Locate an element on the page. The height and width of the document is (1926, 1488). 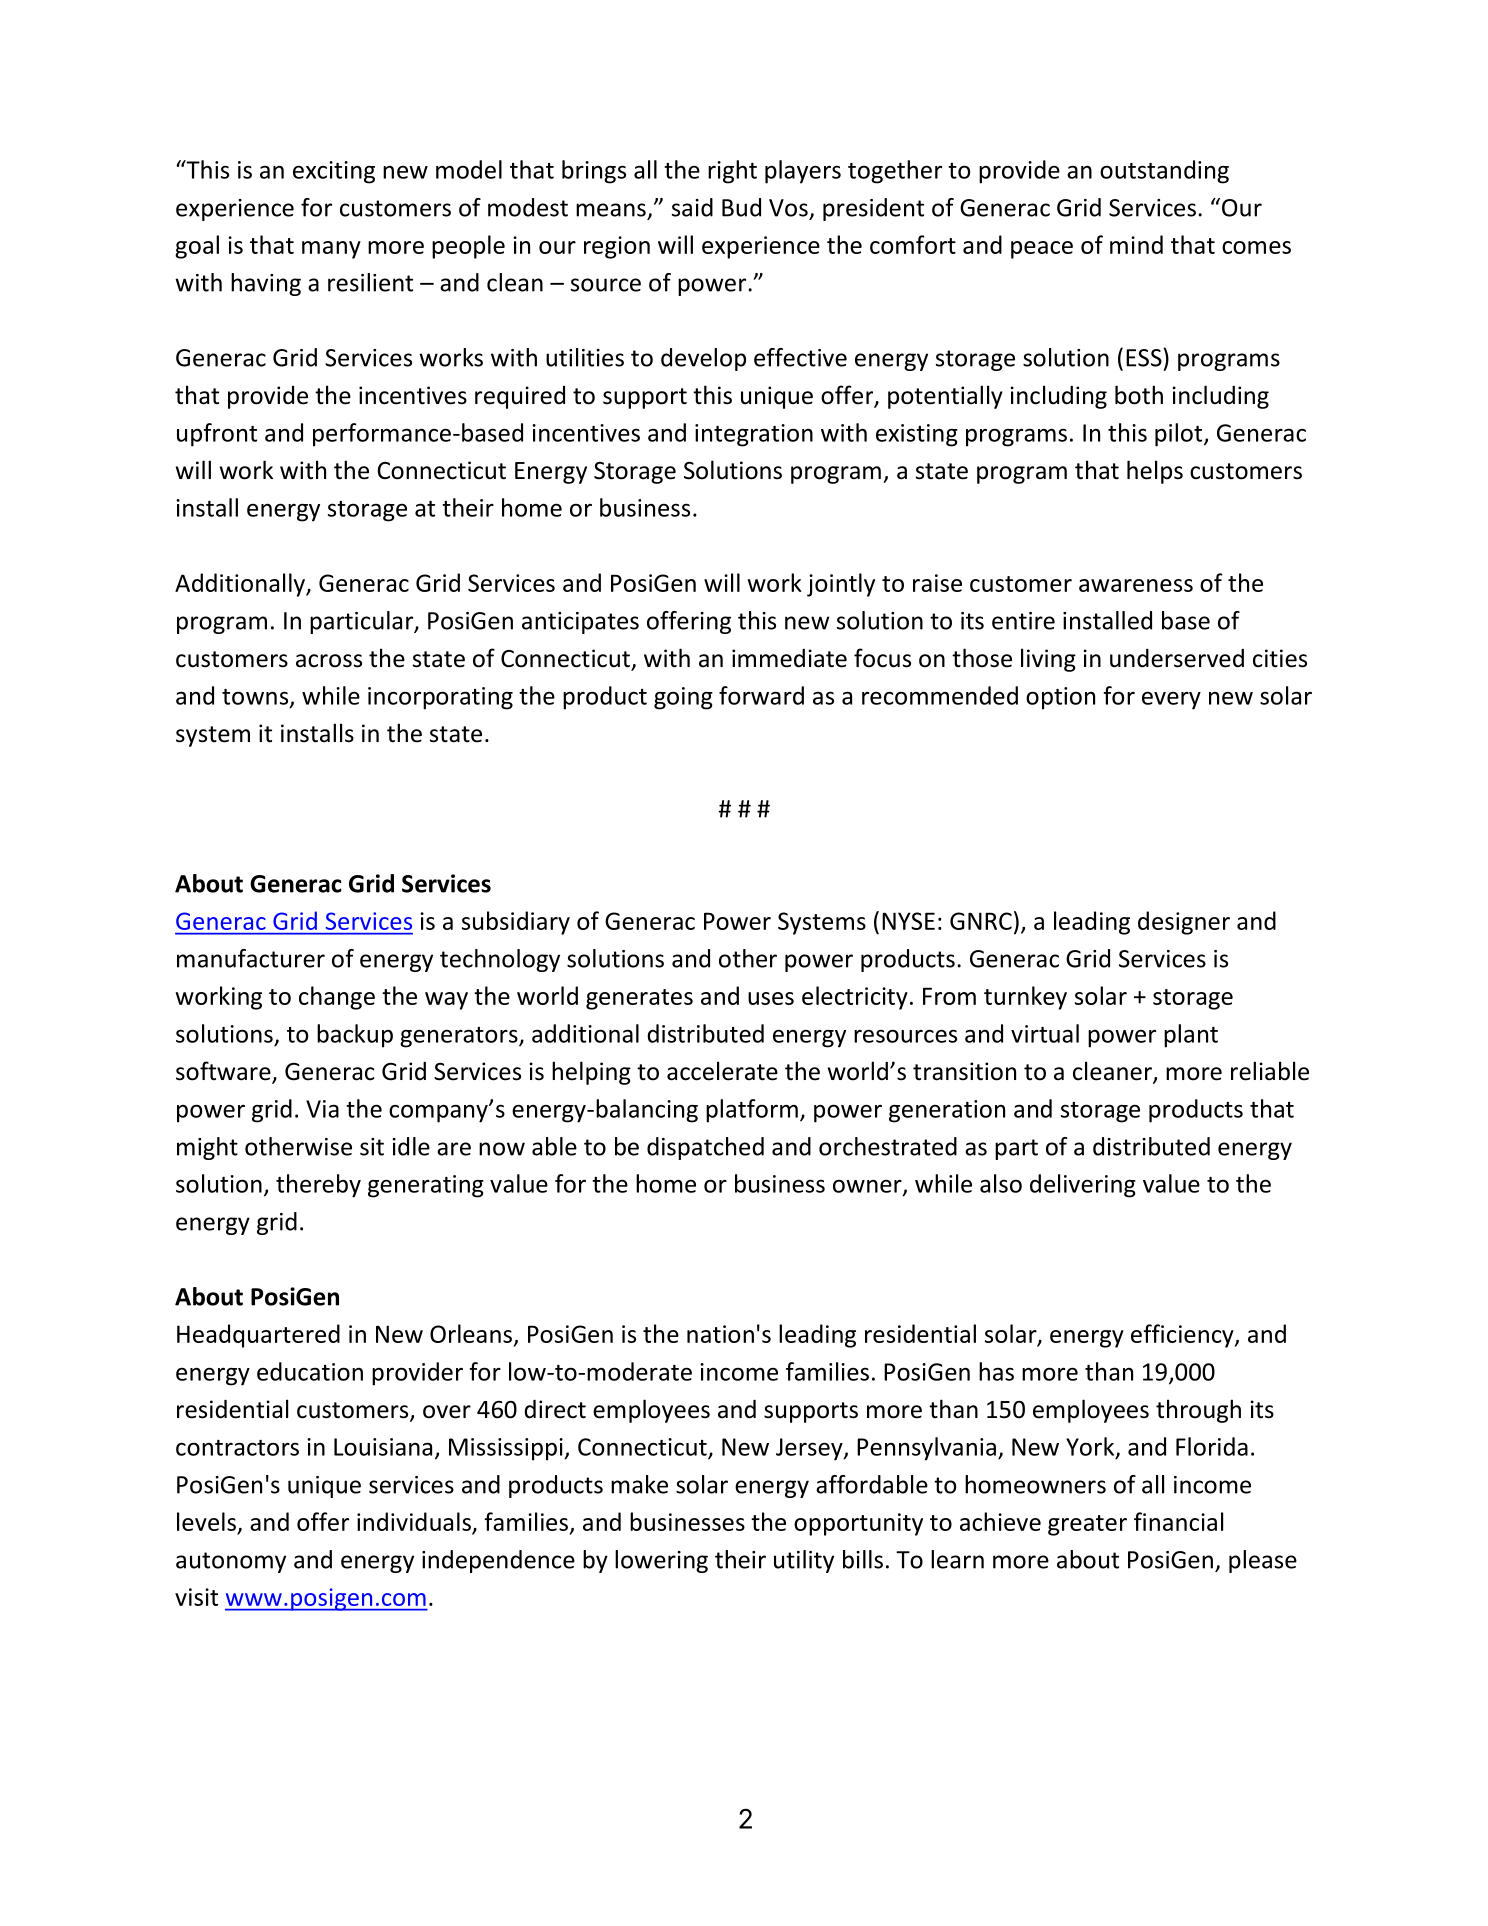
designer is located at coordinates (1184, 923).
